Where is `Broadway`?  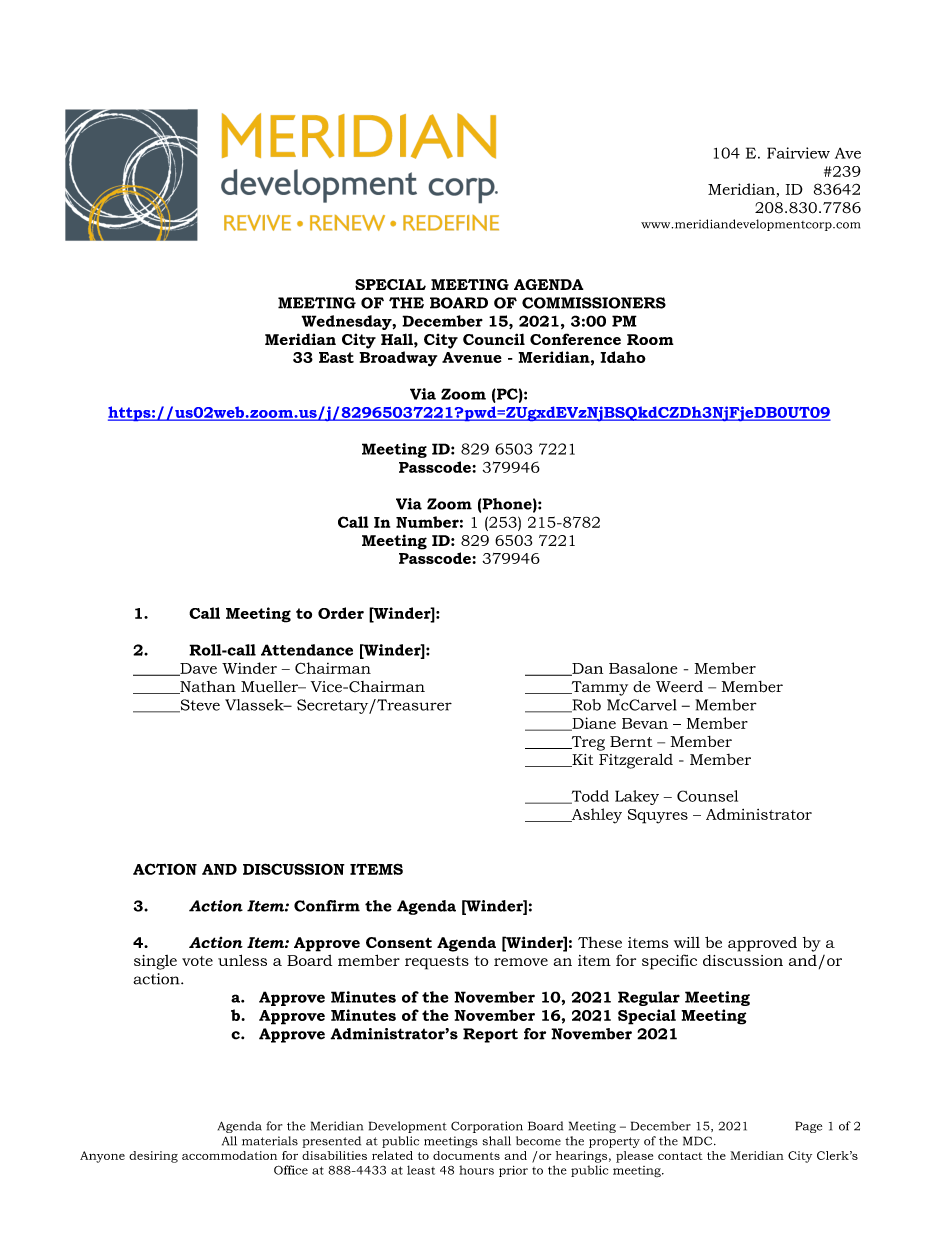
Broadway is located at coordinates (398, 359).
